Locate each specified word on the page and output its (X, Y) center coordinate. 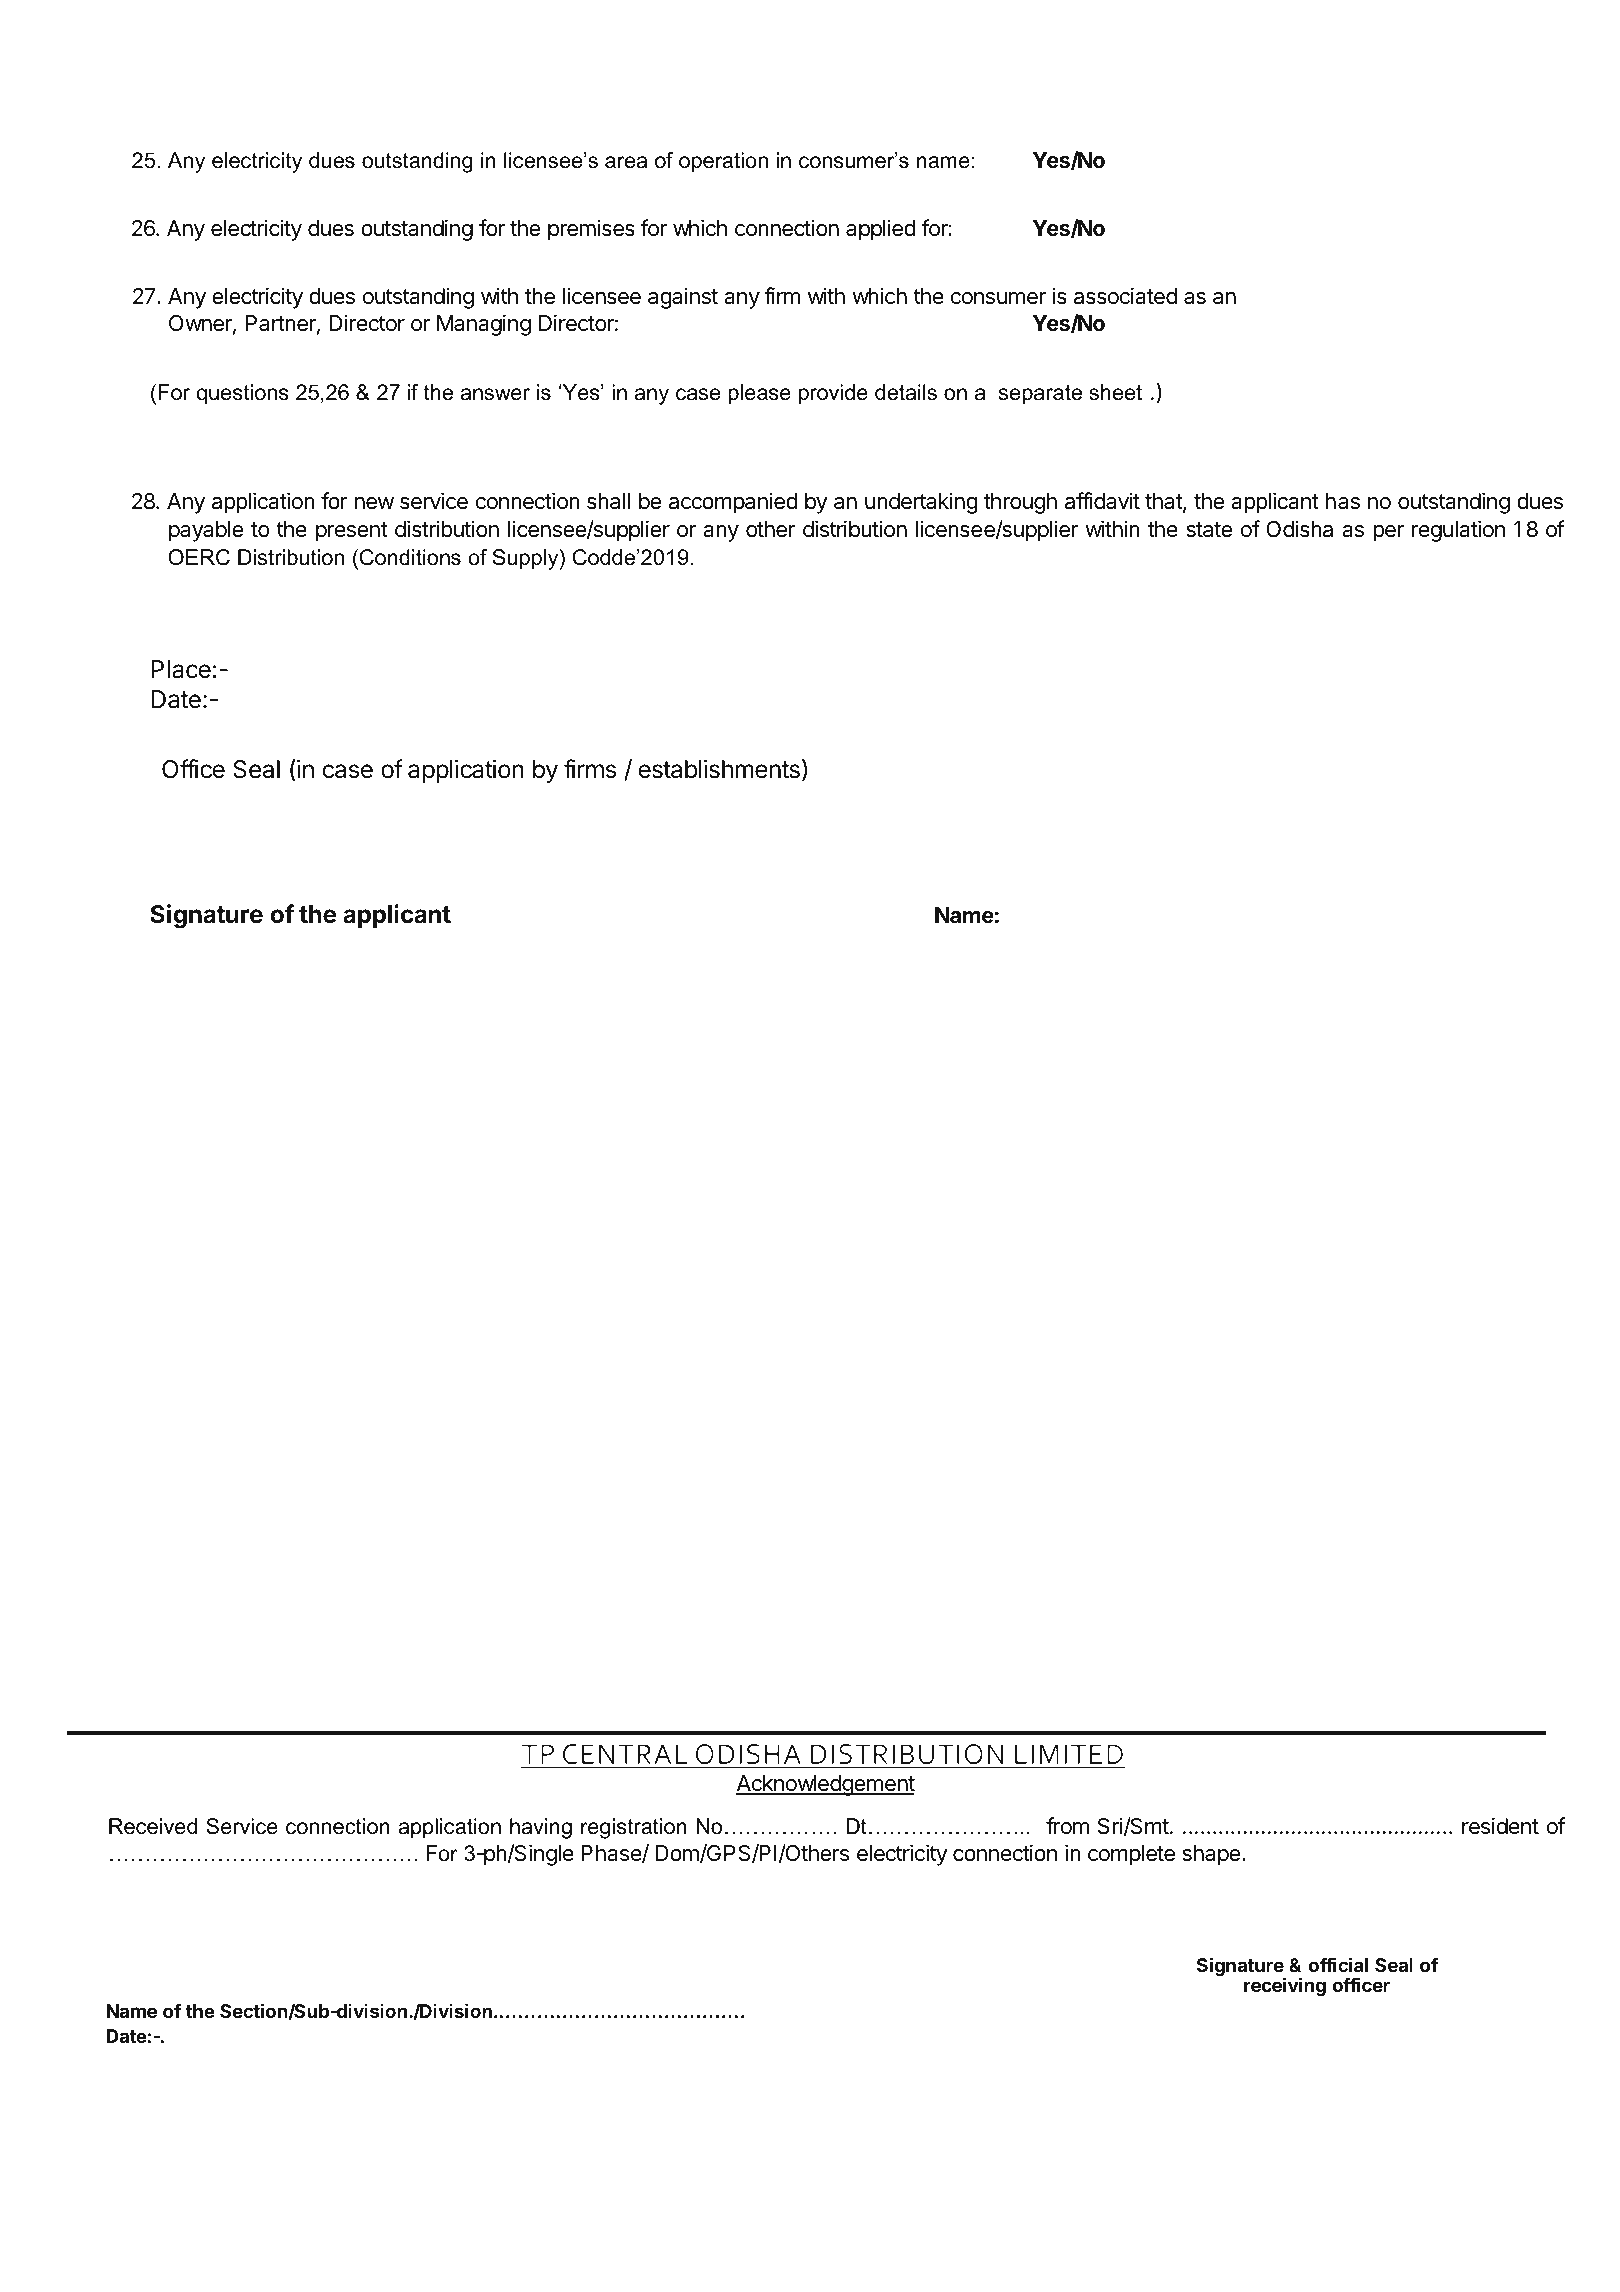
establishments (719, 769)
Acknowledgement (825, 1785)
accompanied (733, 503)
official (1338, 1964)
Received (153, 1826)
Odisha (1299, 529)
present (352, 532)
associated (1125, 296)
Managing (484, 325)
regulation (1458, 531)
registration (634, 1828)
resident (1500, 1826)
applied (881, 230)
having (541, 1828)
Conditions (410, 557)
